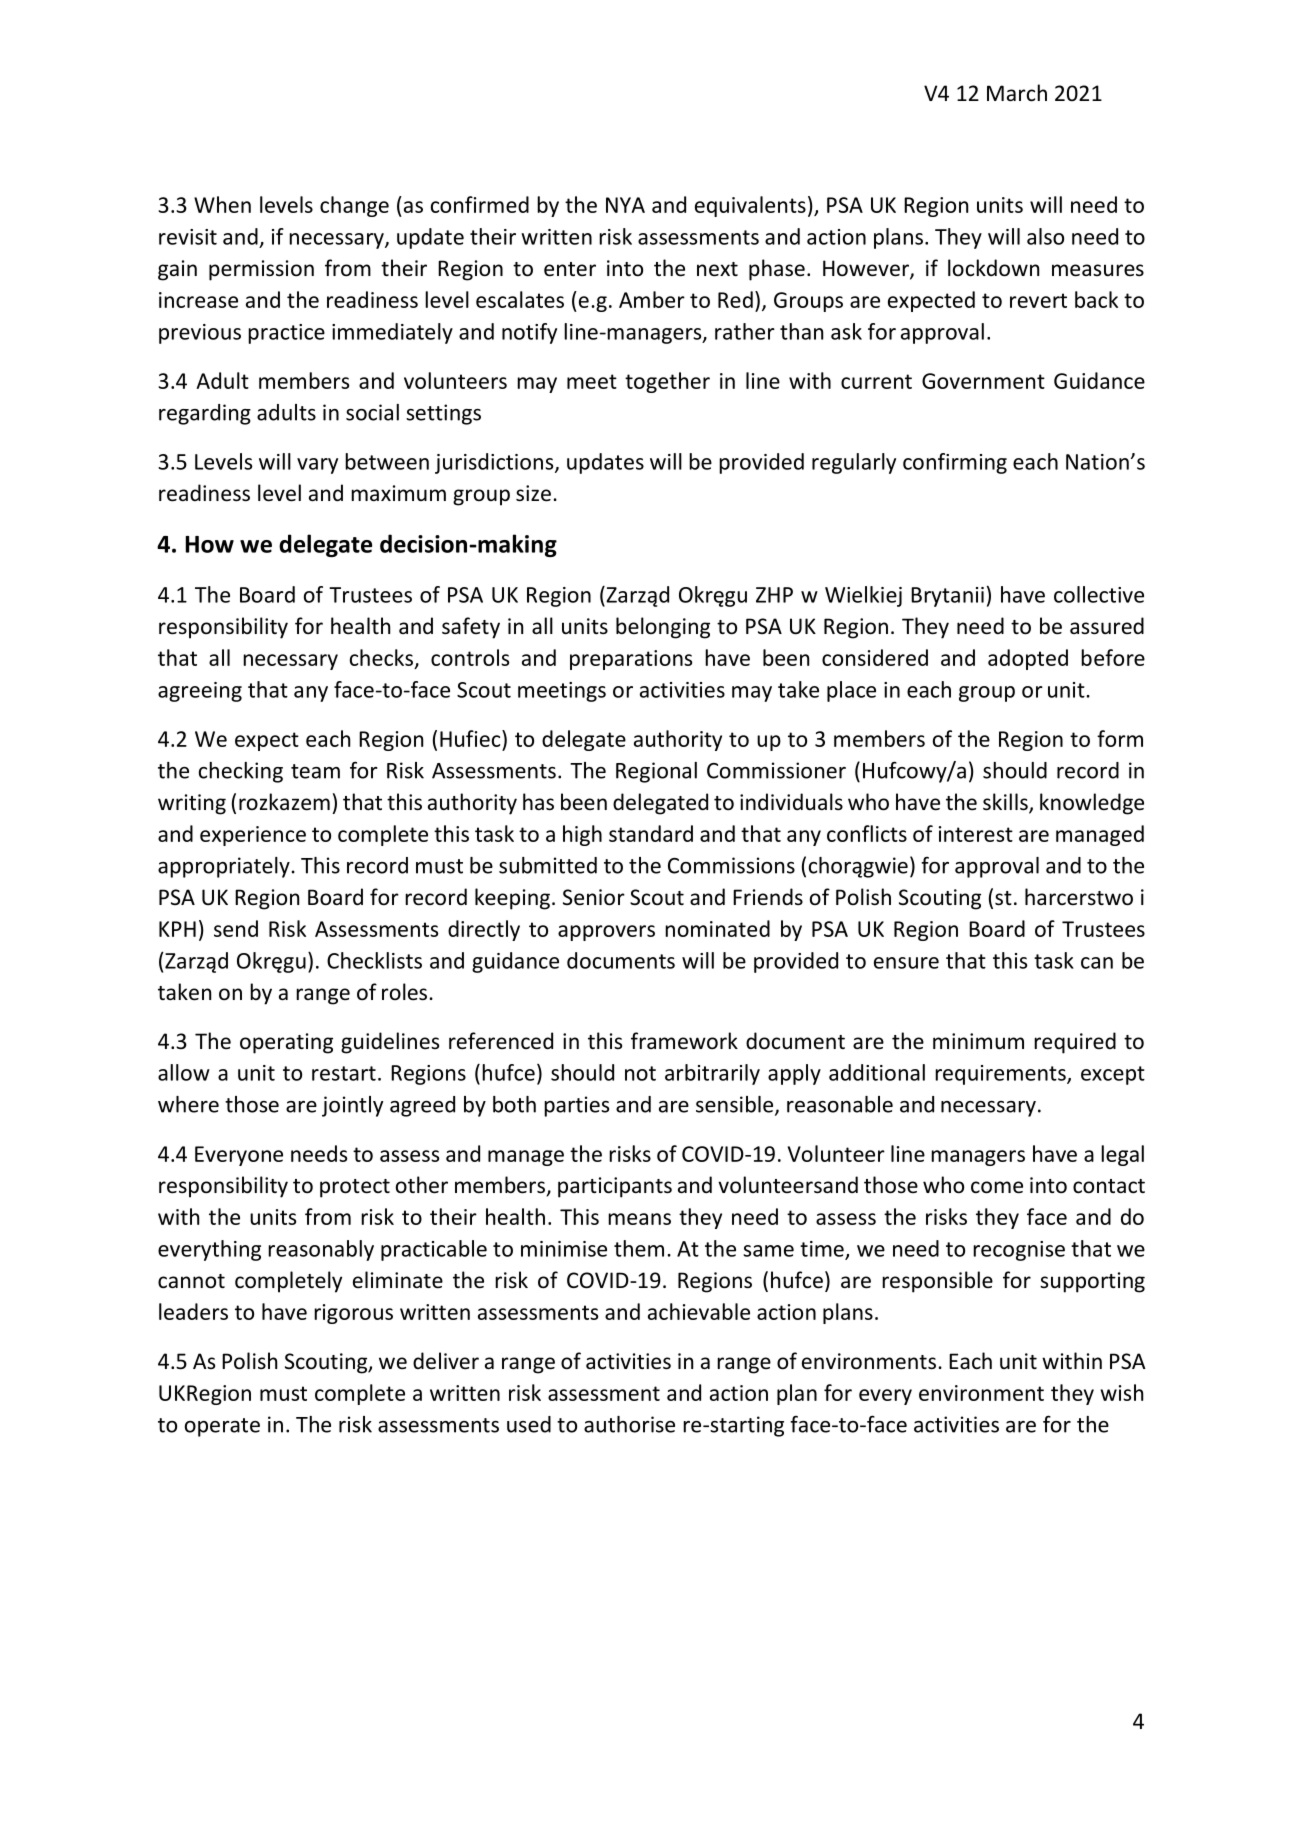  What do you see at coordinates (315, 771) in the screenshot?
I see `team` at bounding box center [315, 771].
